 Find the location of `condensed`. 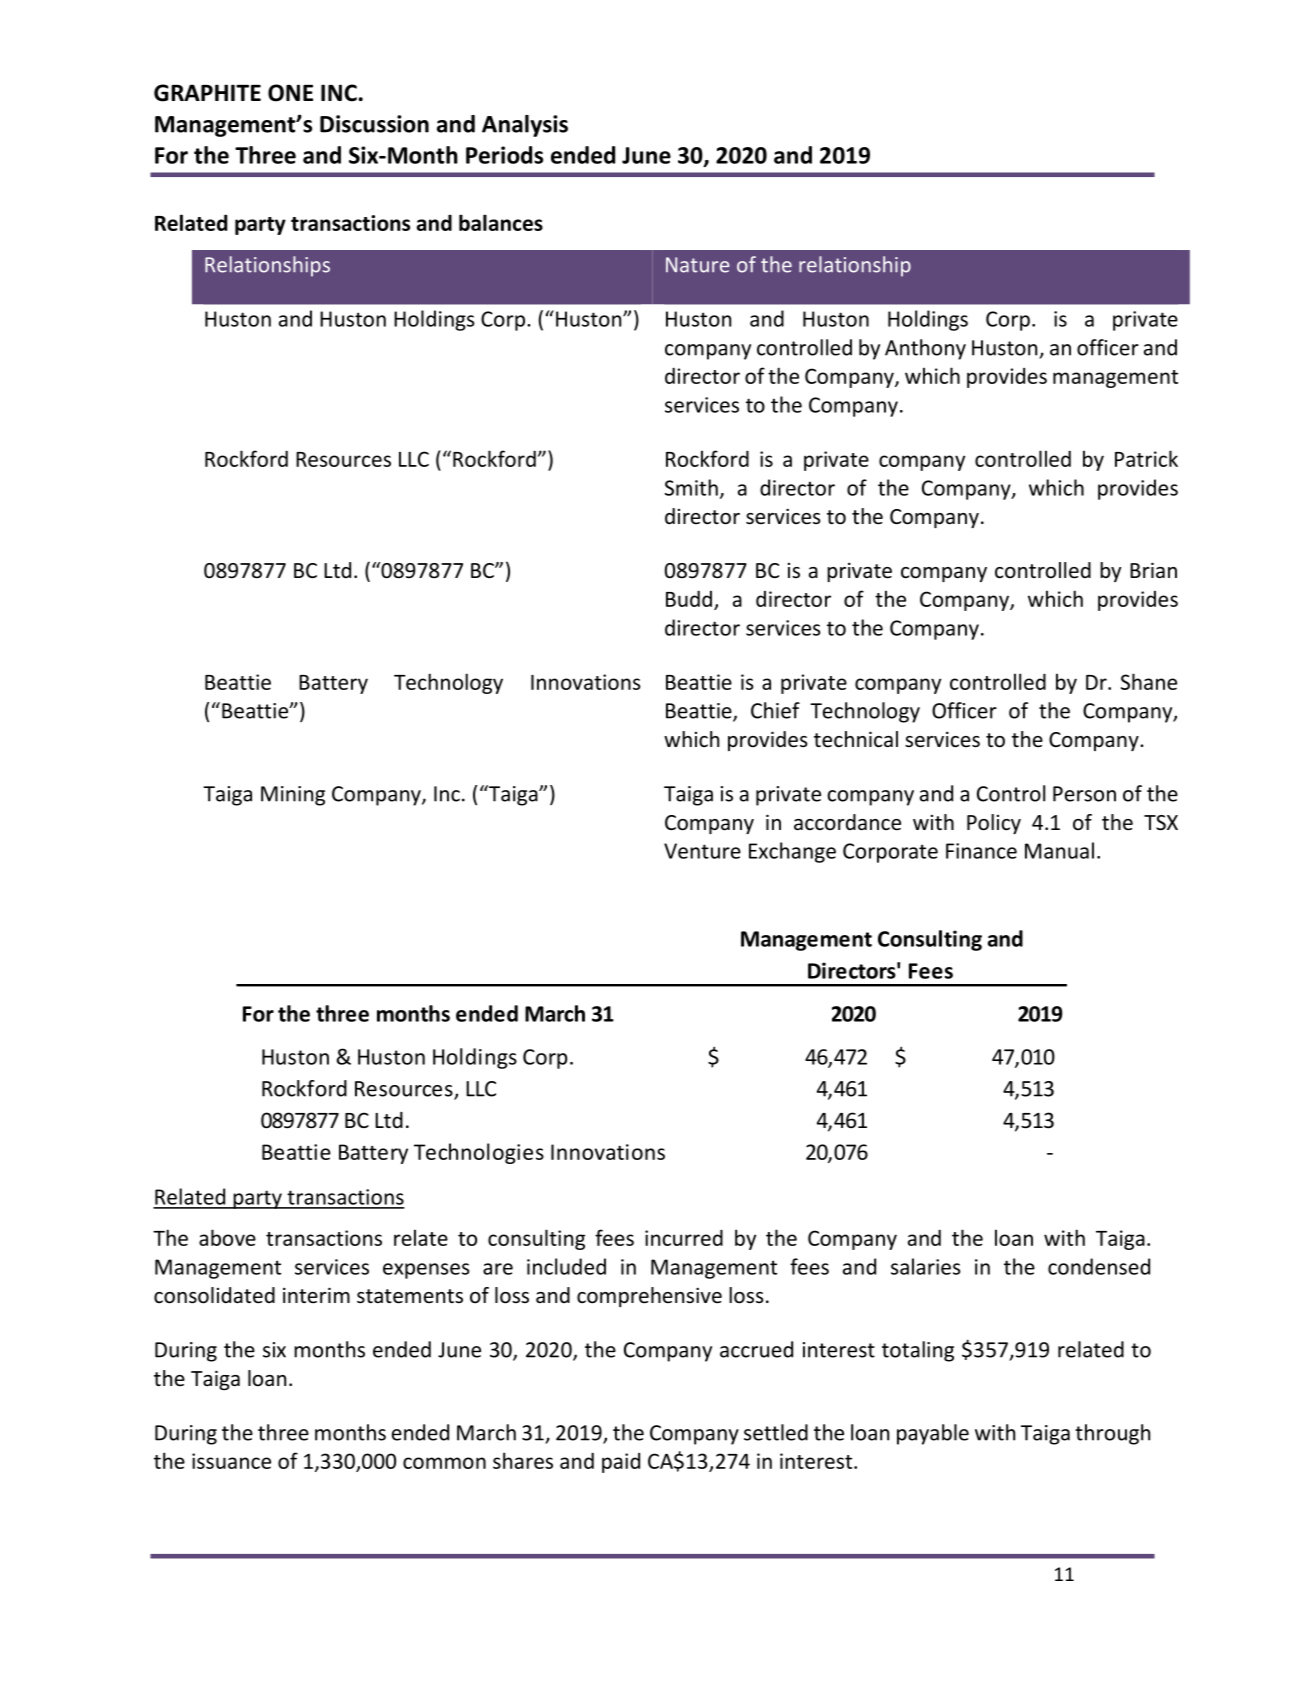

condensed is located at coordinates (1099, 1266).
